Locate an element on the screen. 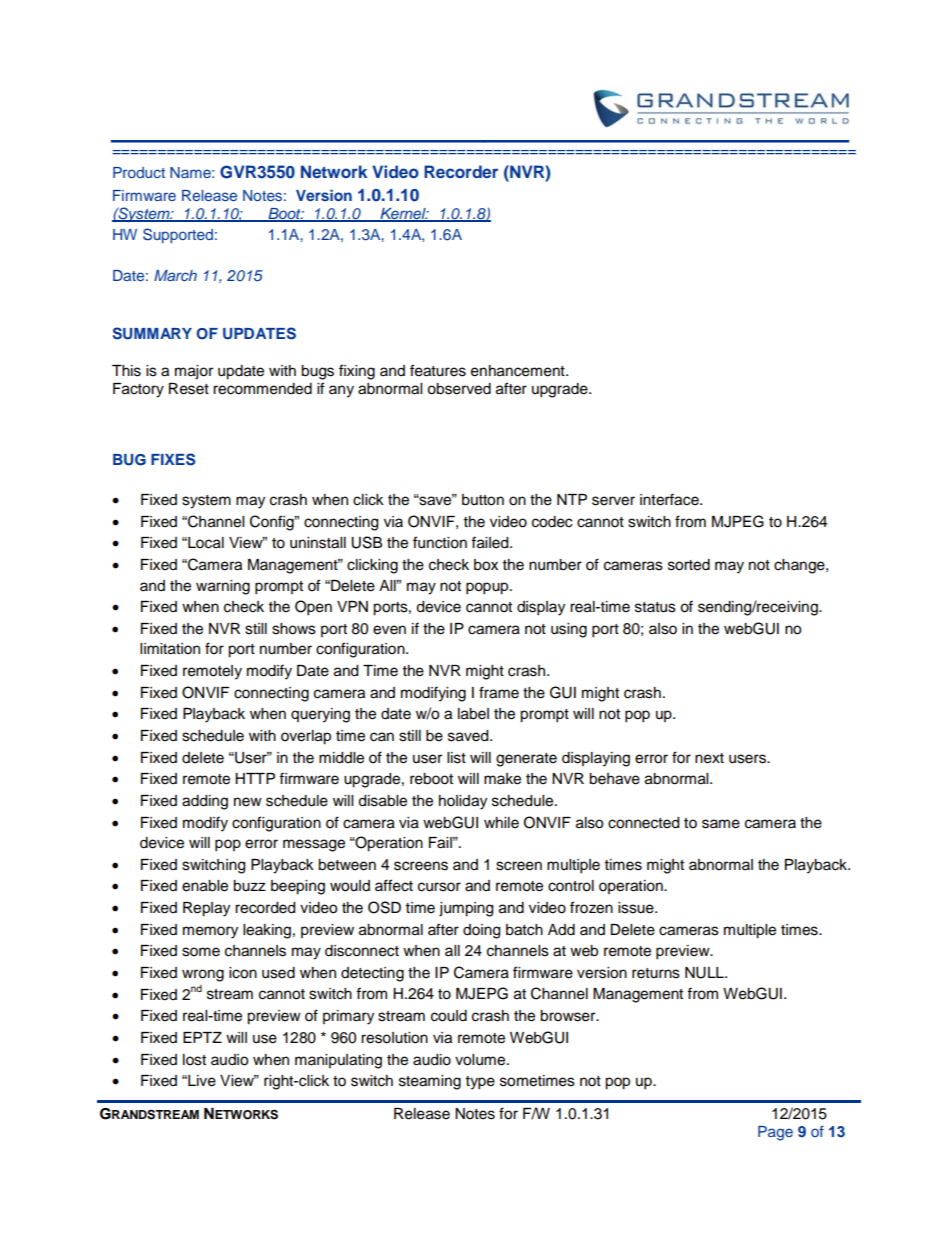 This screenshot has width=952, height=1233. FIXES is located at coordinates (173, 459).
